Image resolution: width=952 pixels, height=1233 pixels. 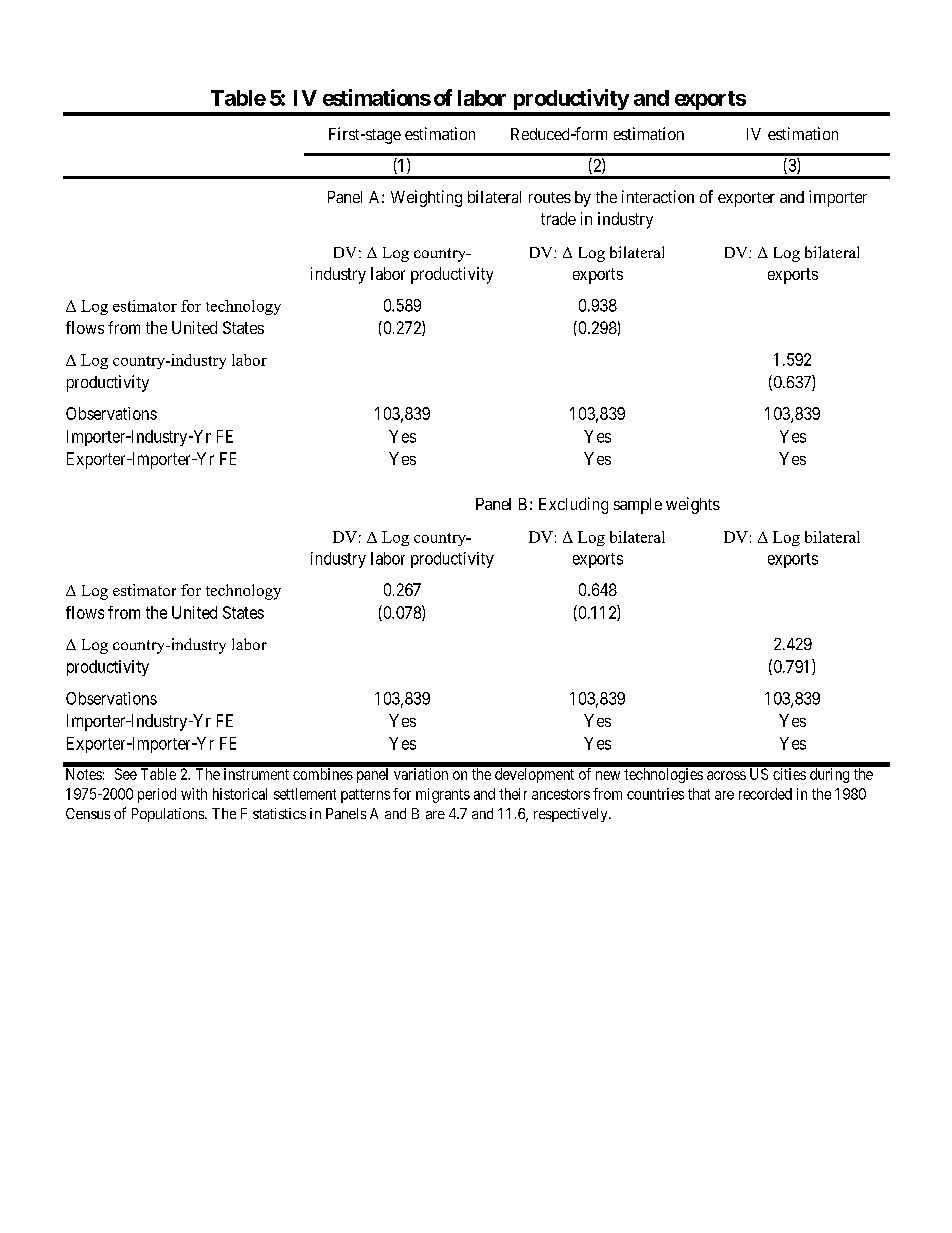 I want to click on routes, so click(x=550, y=197).
